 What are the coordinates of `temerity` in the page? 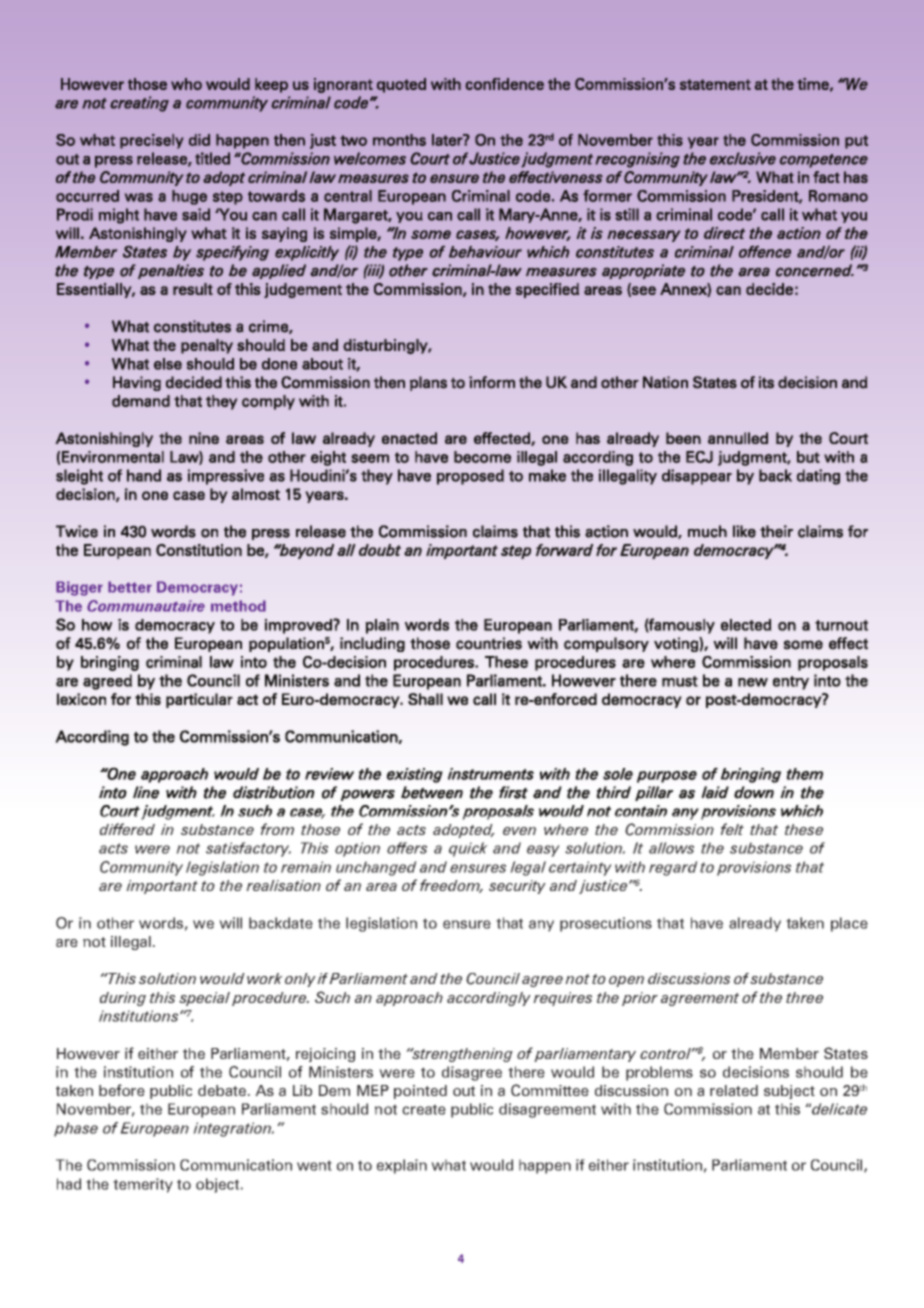 It's located at (143, 1185).
